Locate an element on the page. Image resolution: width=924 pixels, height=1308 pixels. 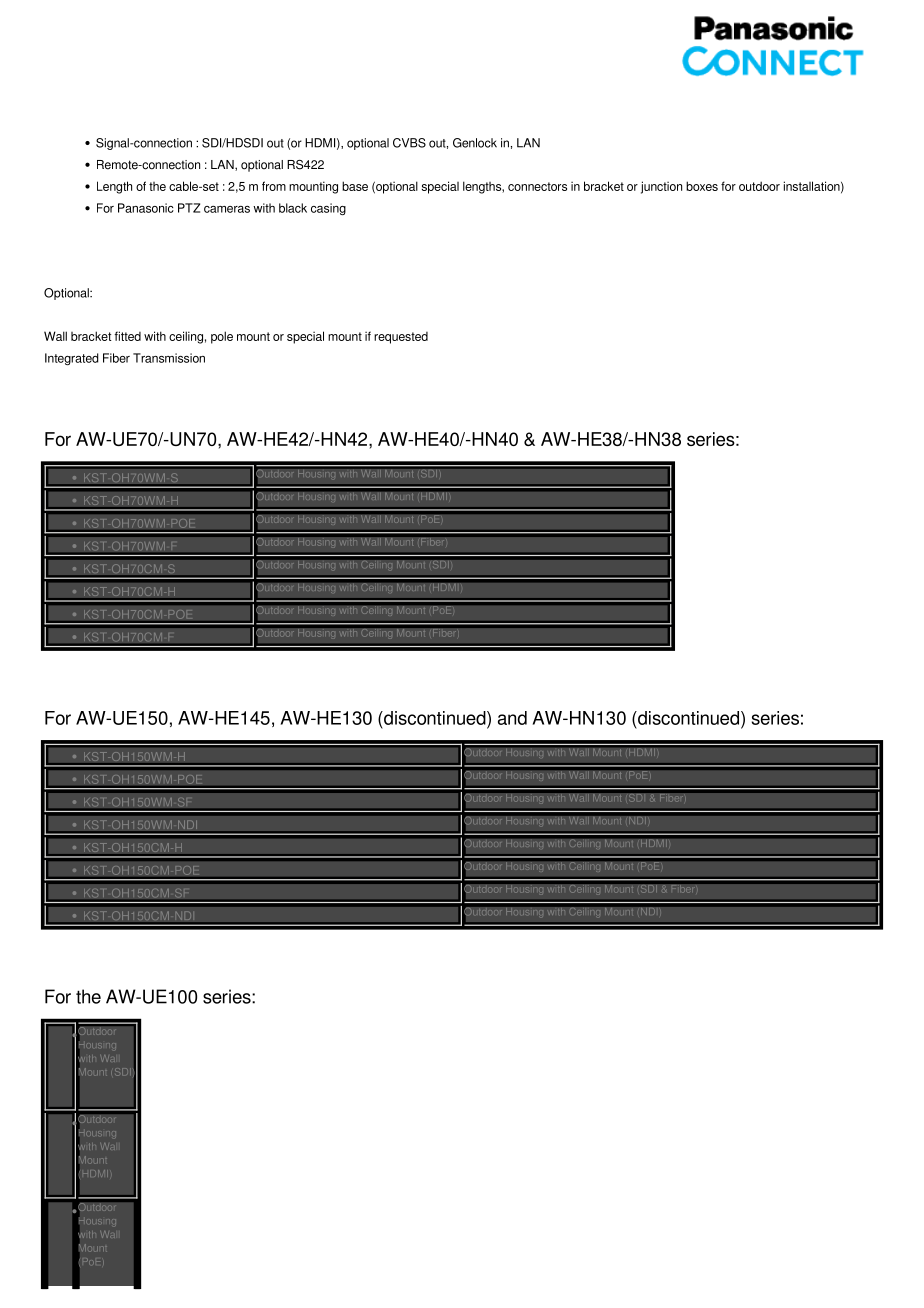
and is located at coordinates (512, 718).
